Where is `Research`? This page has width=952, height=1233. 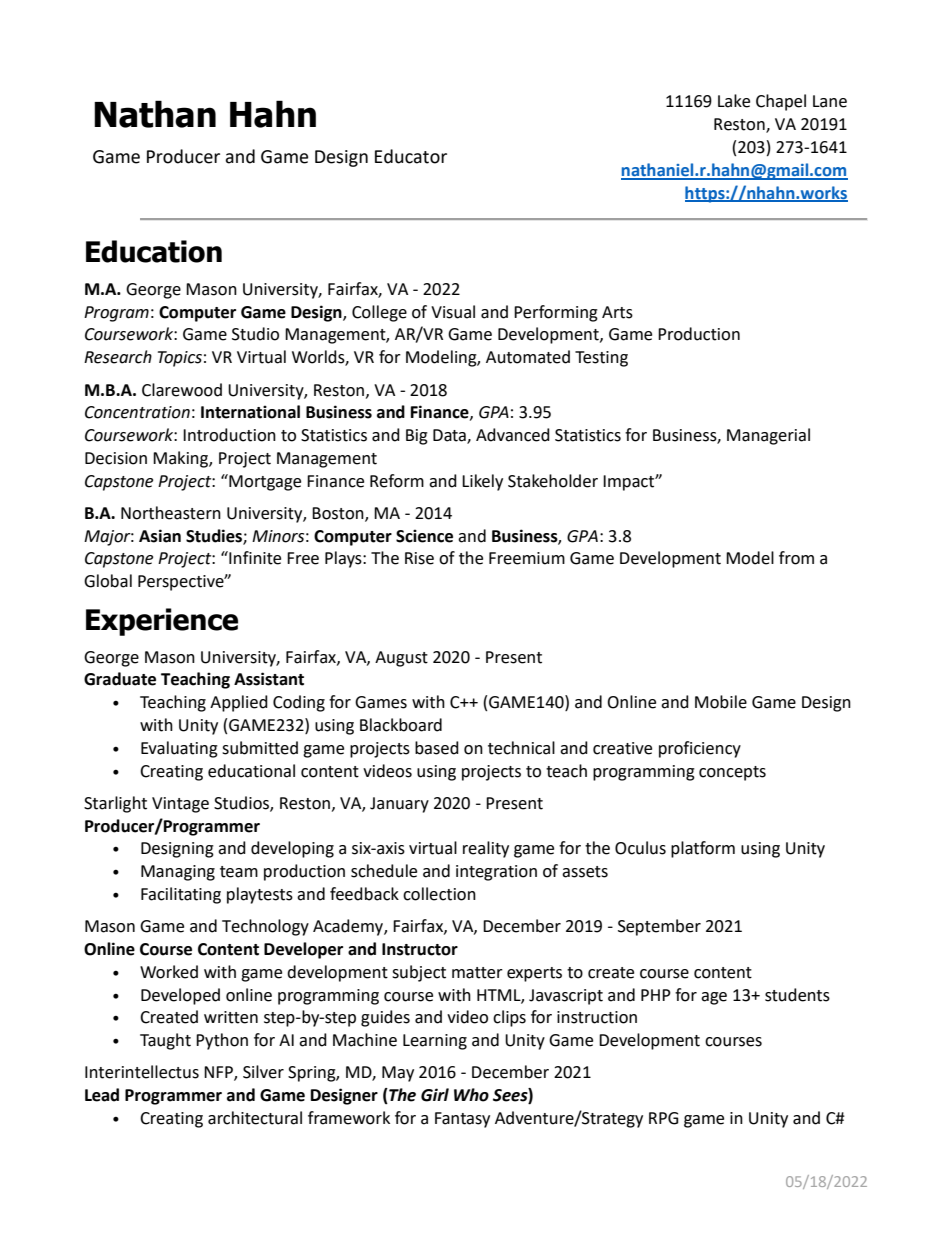
Research is located at coordinates (118, 357).
